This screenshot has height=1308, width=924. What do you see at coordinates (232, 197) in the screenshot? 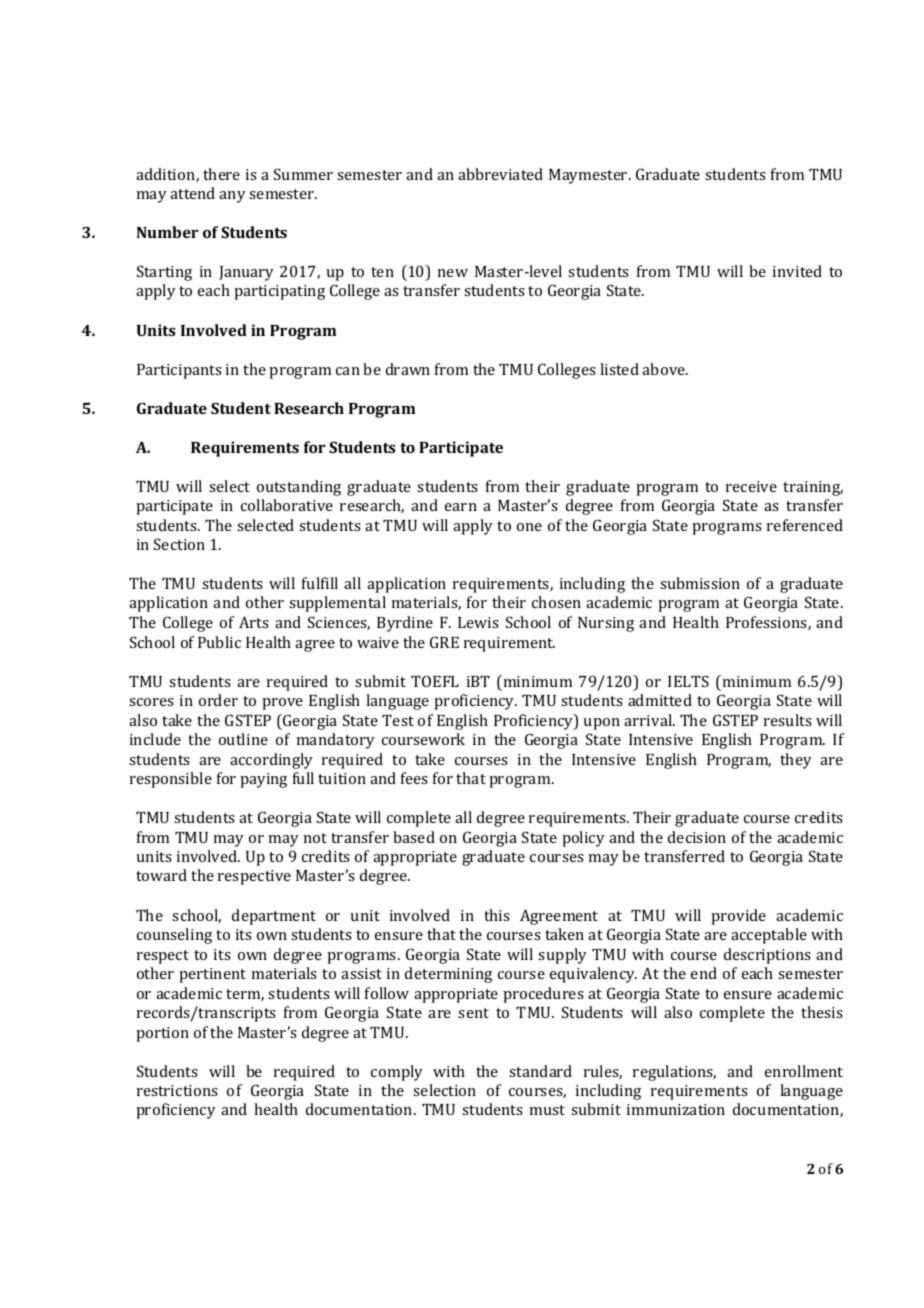
I see `any` at bounding box center [232, 197].
